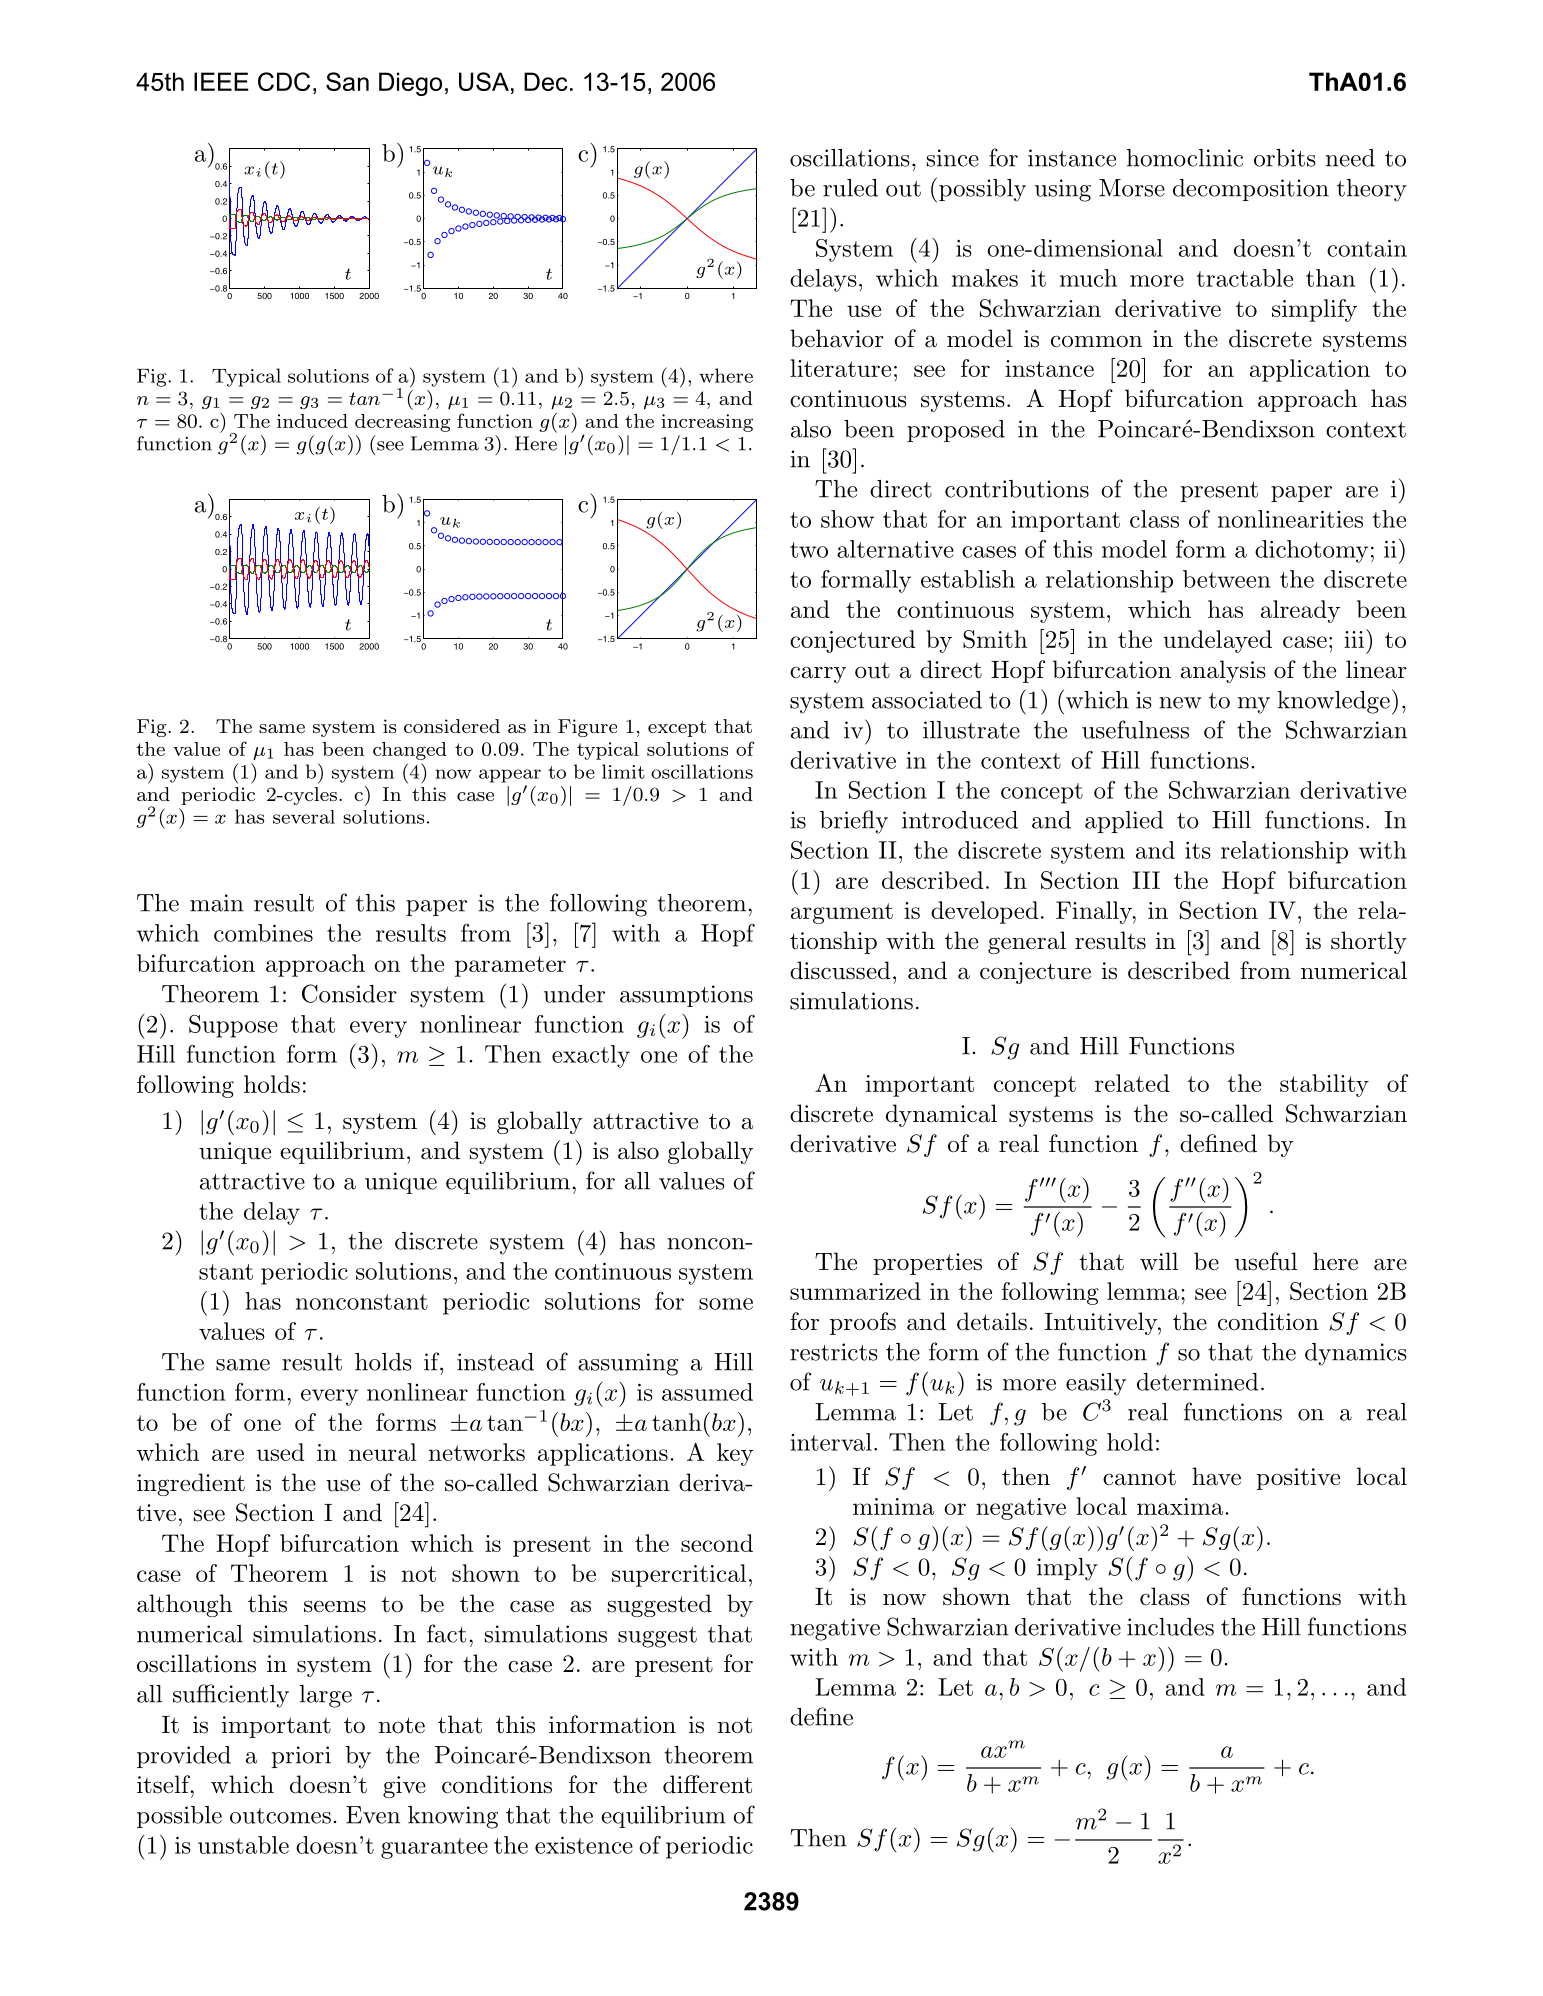  Describe the element at coordinates (941, 1115) in the document. I see `dynamical` at that location.
